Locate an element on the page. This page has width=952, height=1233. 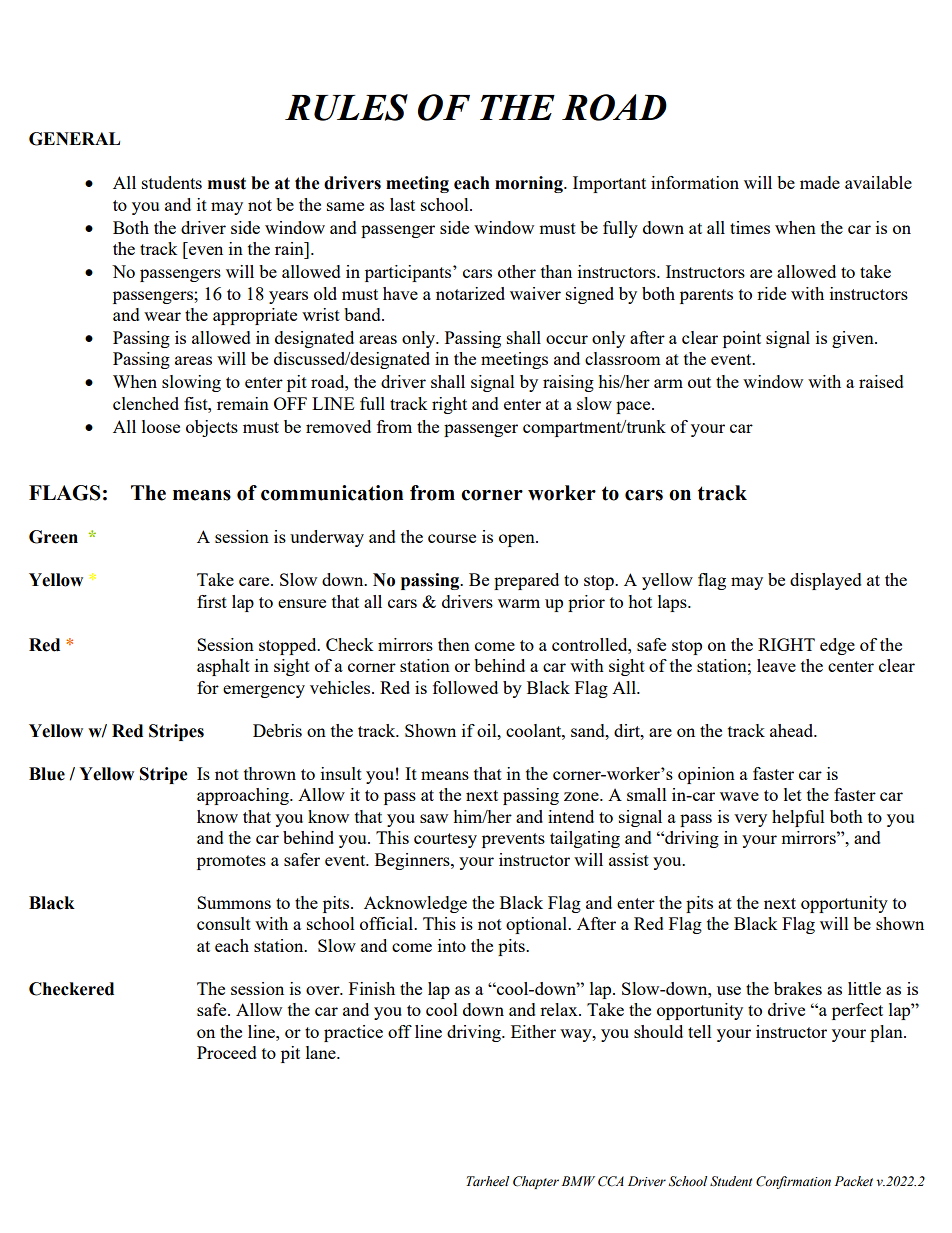
GENERAL is located at coordinates (74, 139).
